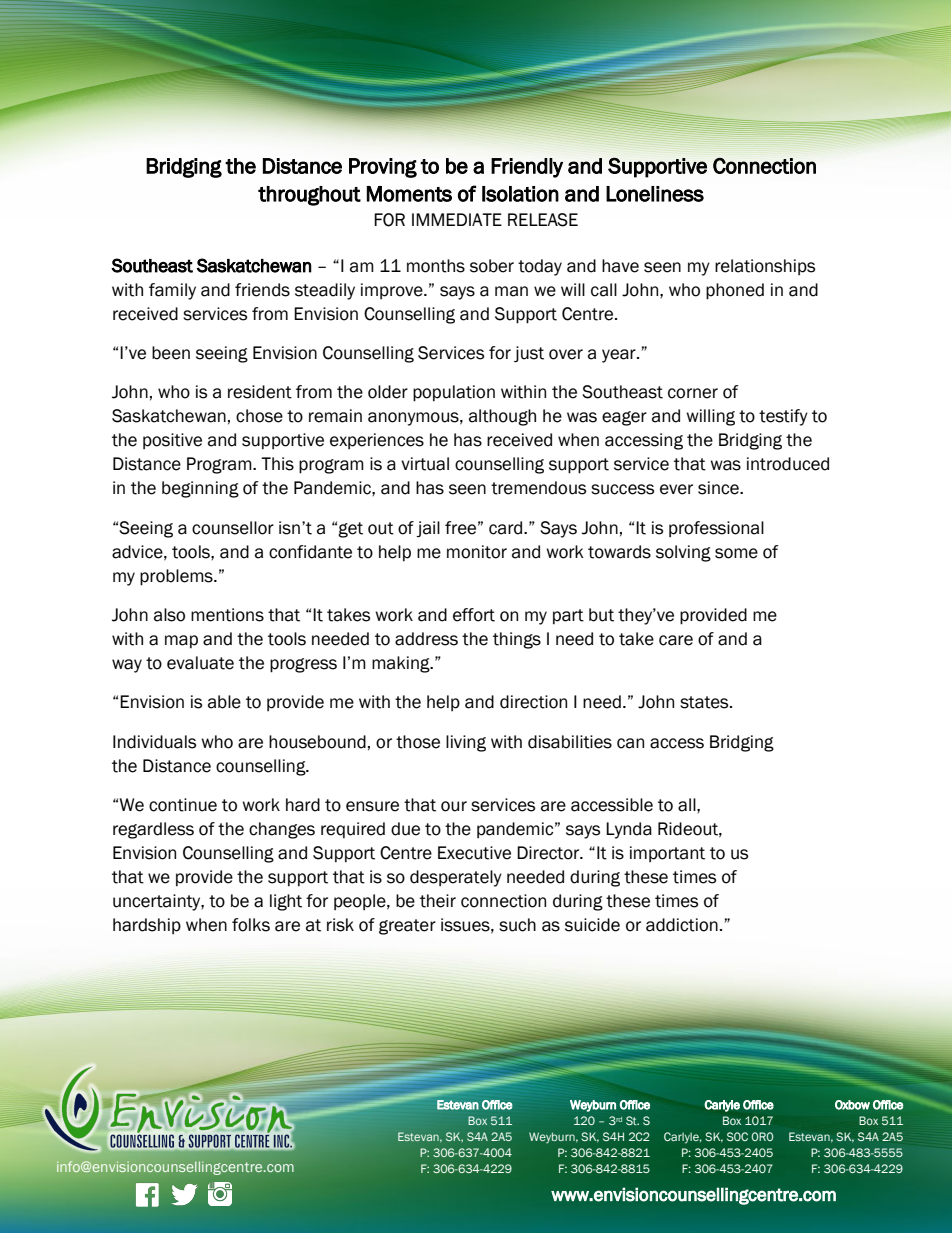  What do you see at coordinates (517, 925) in the image?
I see `such` at bounding box center [517, 925].
